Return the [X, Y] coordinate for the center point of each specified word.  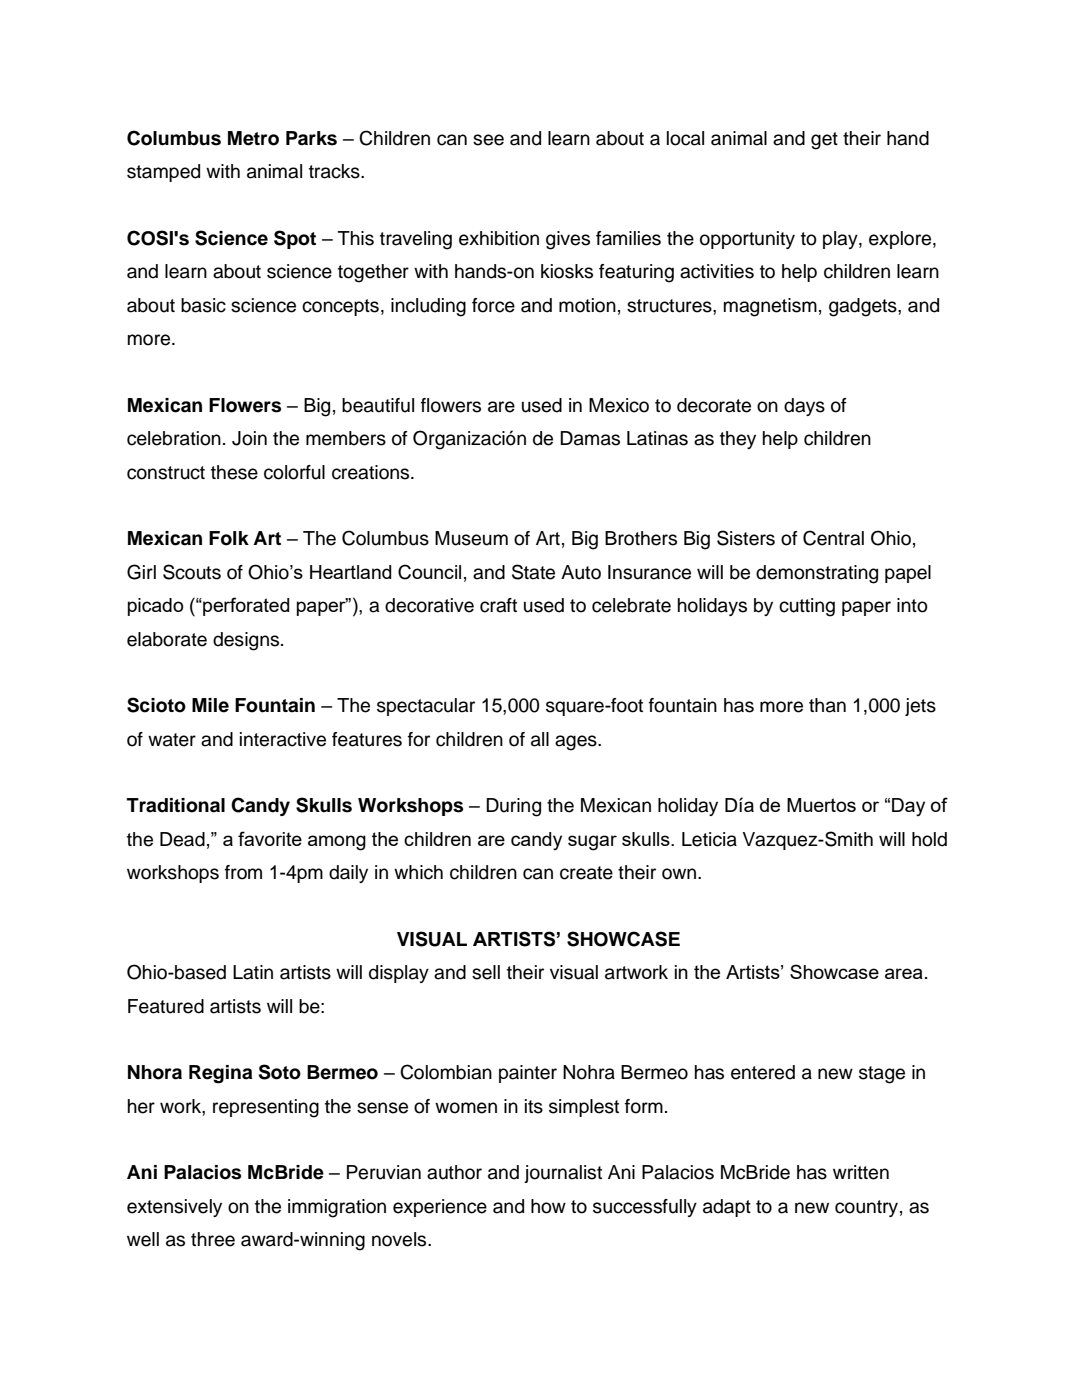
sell [486, 972]
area [904, 973]
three [213, 1239]
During [513, 807]
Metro [253, 138]
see [488, 140]
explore [901, 240]
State [533, 572]
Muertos [821, 805]
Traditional [176, 805]
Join [249, 438]
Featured [166, 1006]
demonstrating [817, 574]
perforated [245, 606]
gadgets [864, 307]
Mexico [619, 405]
